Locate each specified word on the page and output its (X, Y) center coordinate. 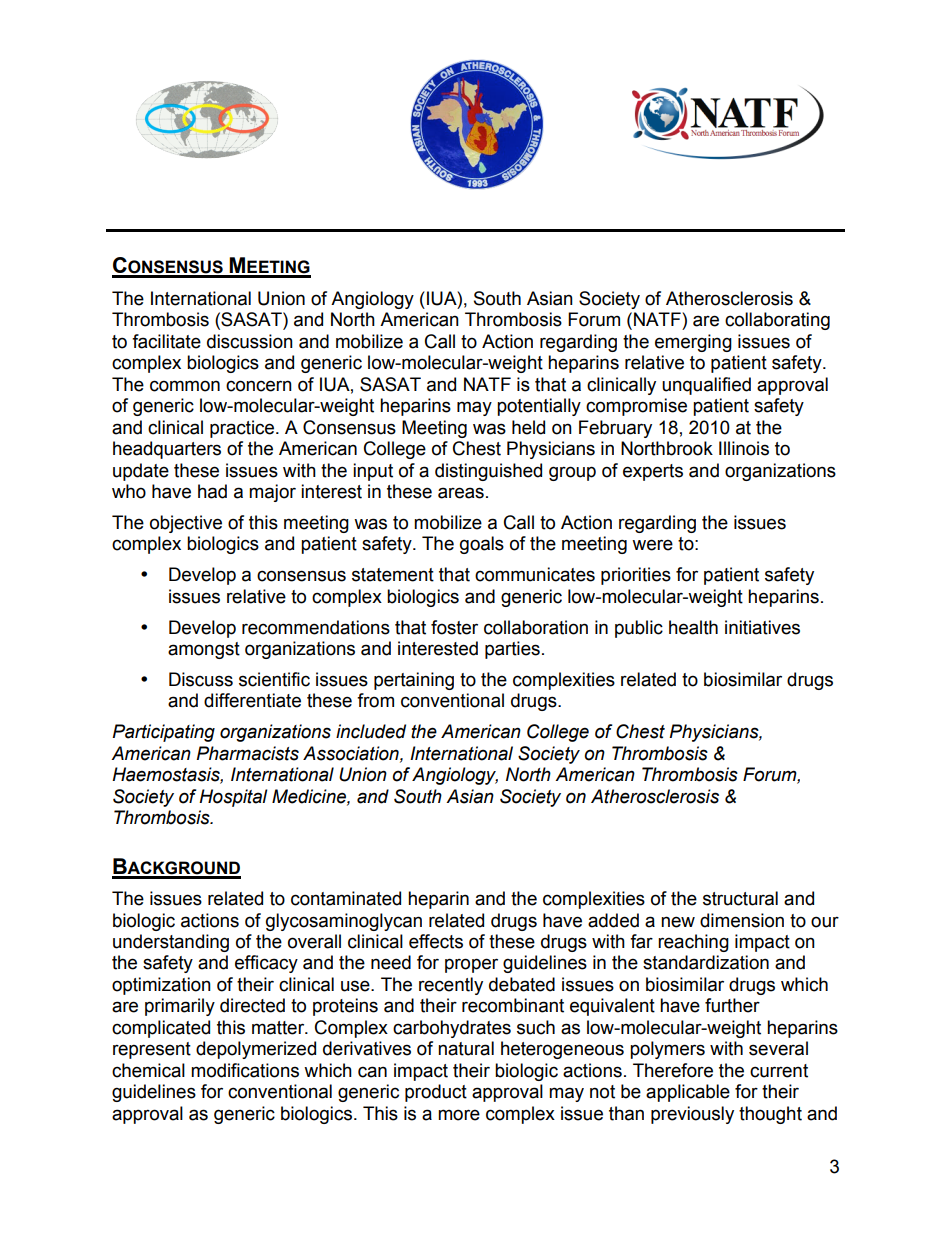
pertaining (414, 681)
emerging (693, 343)
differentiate (252, 700)
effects (436, 941)
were (652, 545)
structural (740, 898)
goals (482, 545)
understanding (171, 943)
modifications (245, 1070)
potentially (539, 407)
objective (186, 524)
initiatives (762, 627)
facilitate (166, 341)
